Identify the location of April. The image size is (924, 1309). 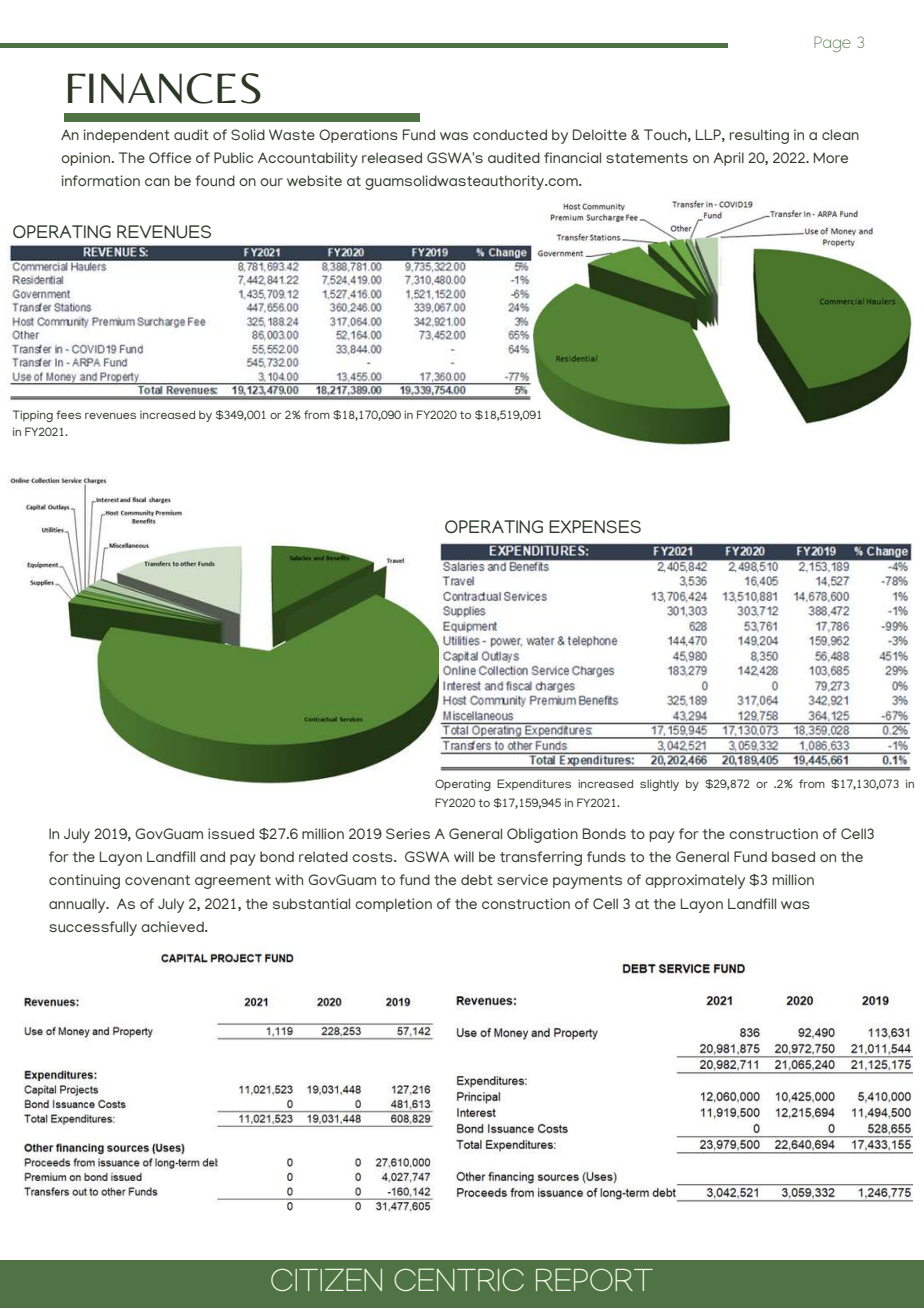
(728, 159).
